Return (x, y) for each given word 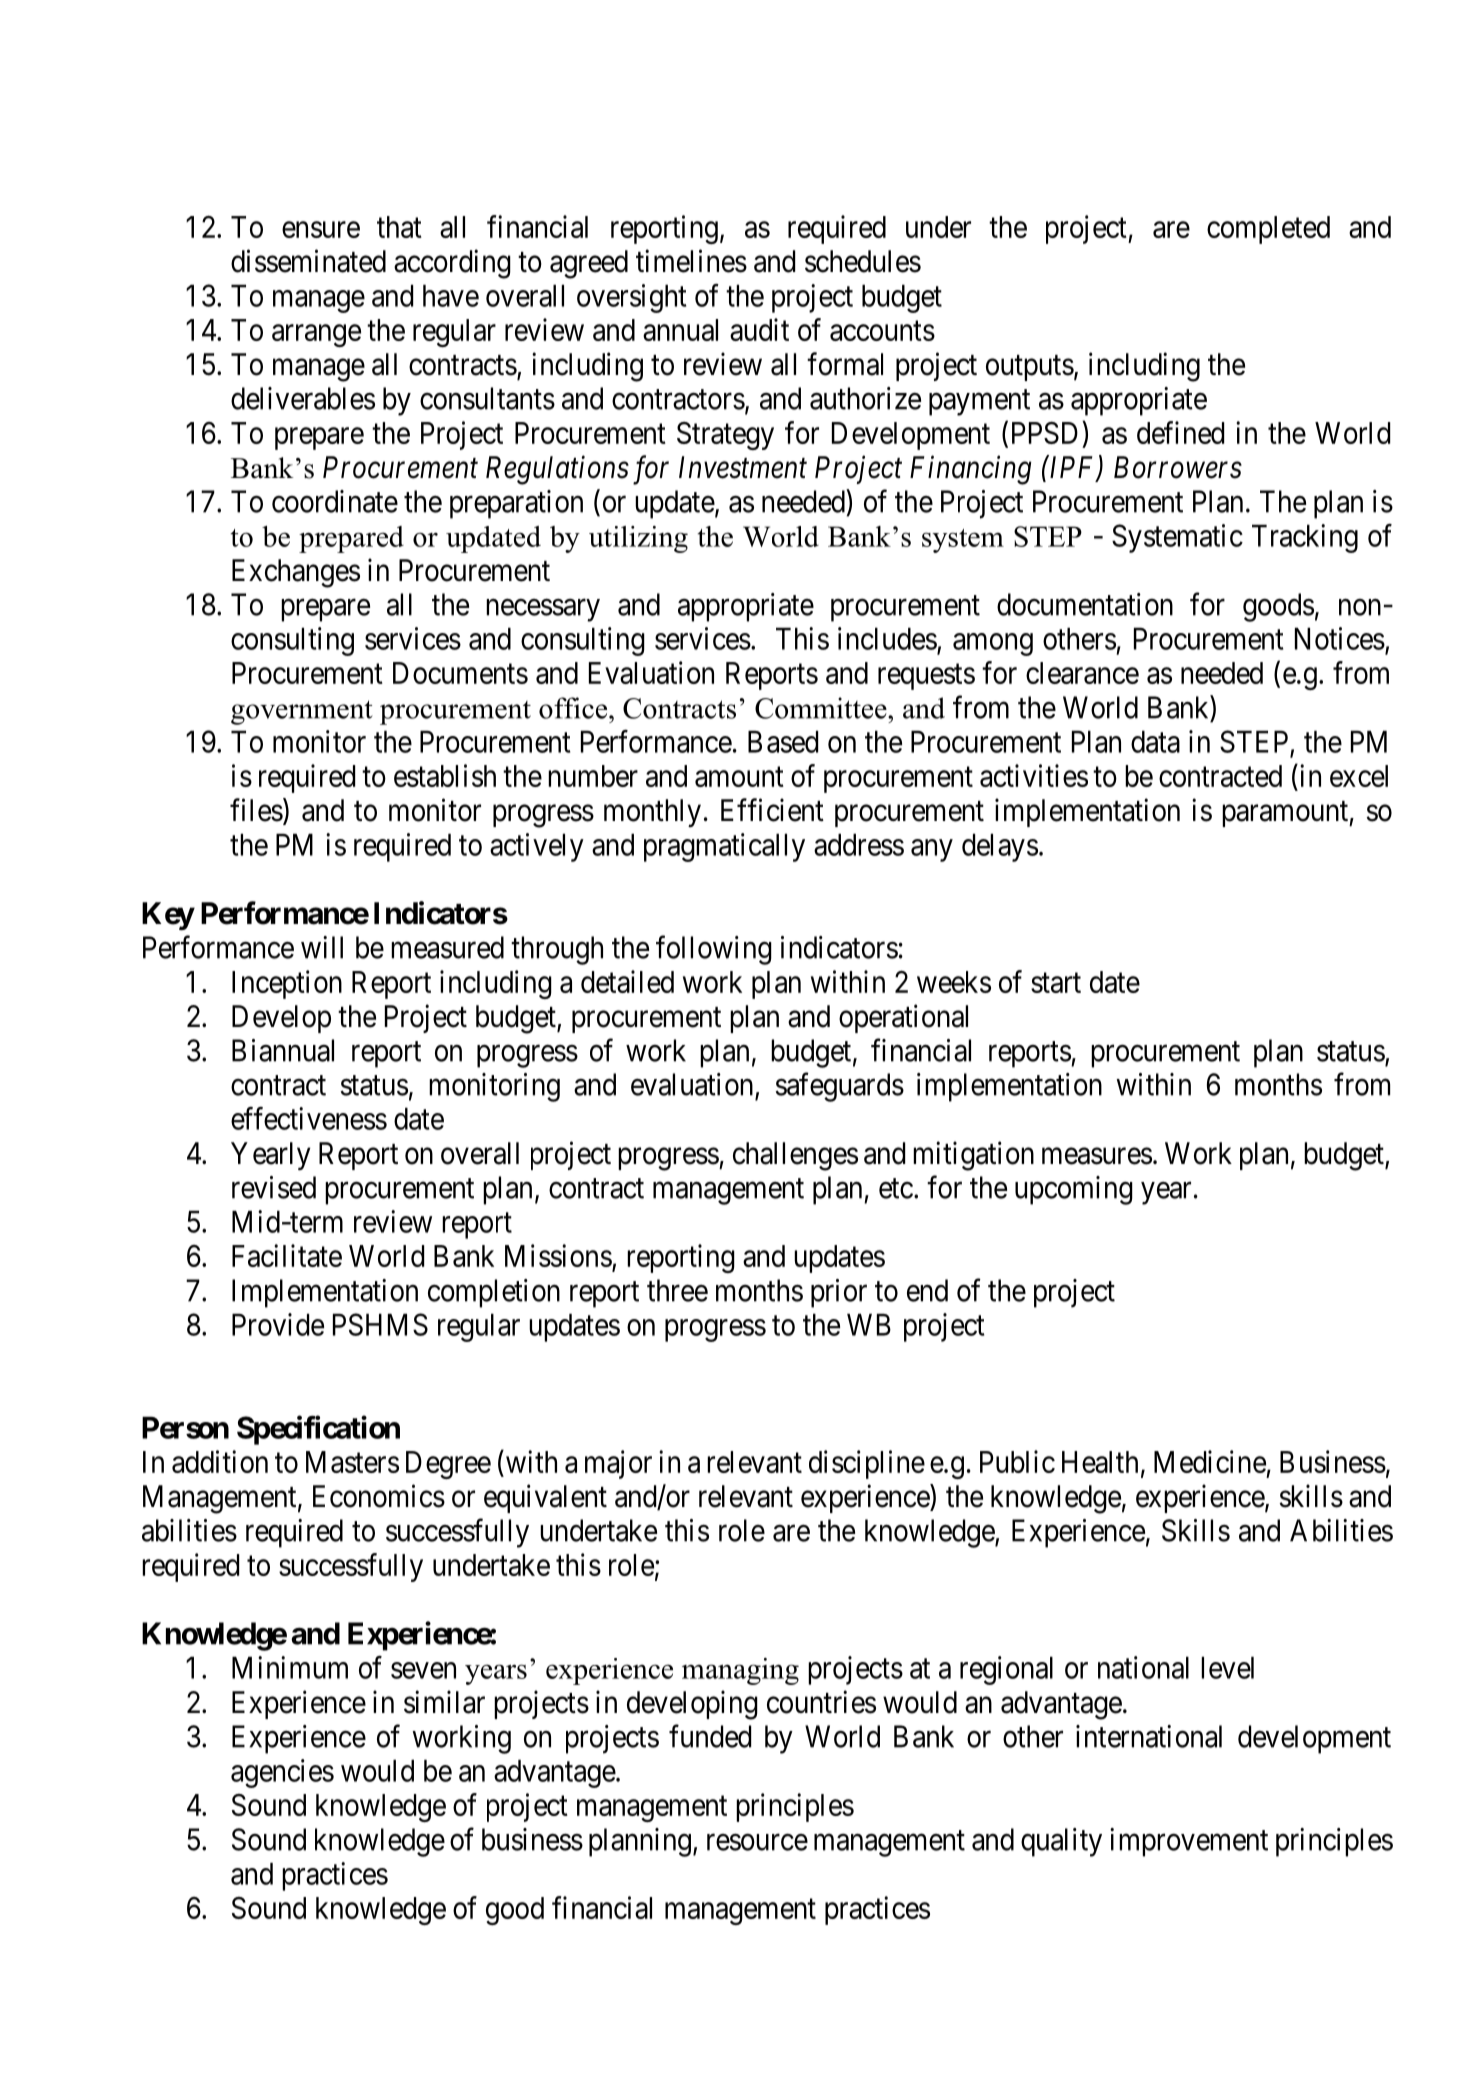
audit (759, 329)
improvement (1189, 1842)
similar (444, 1702)
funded (710, 1736)
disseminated (308, 261)
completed (1268, 230)
